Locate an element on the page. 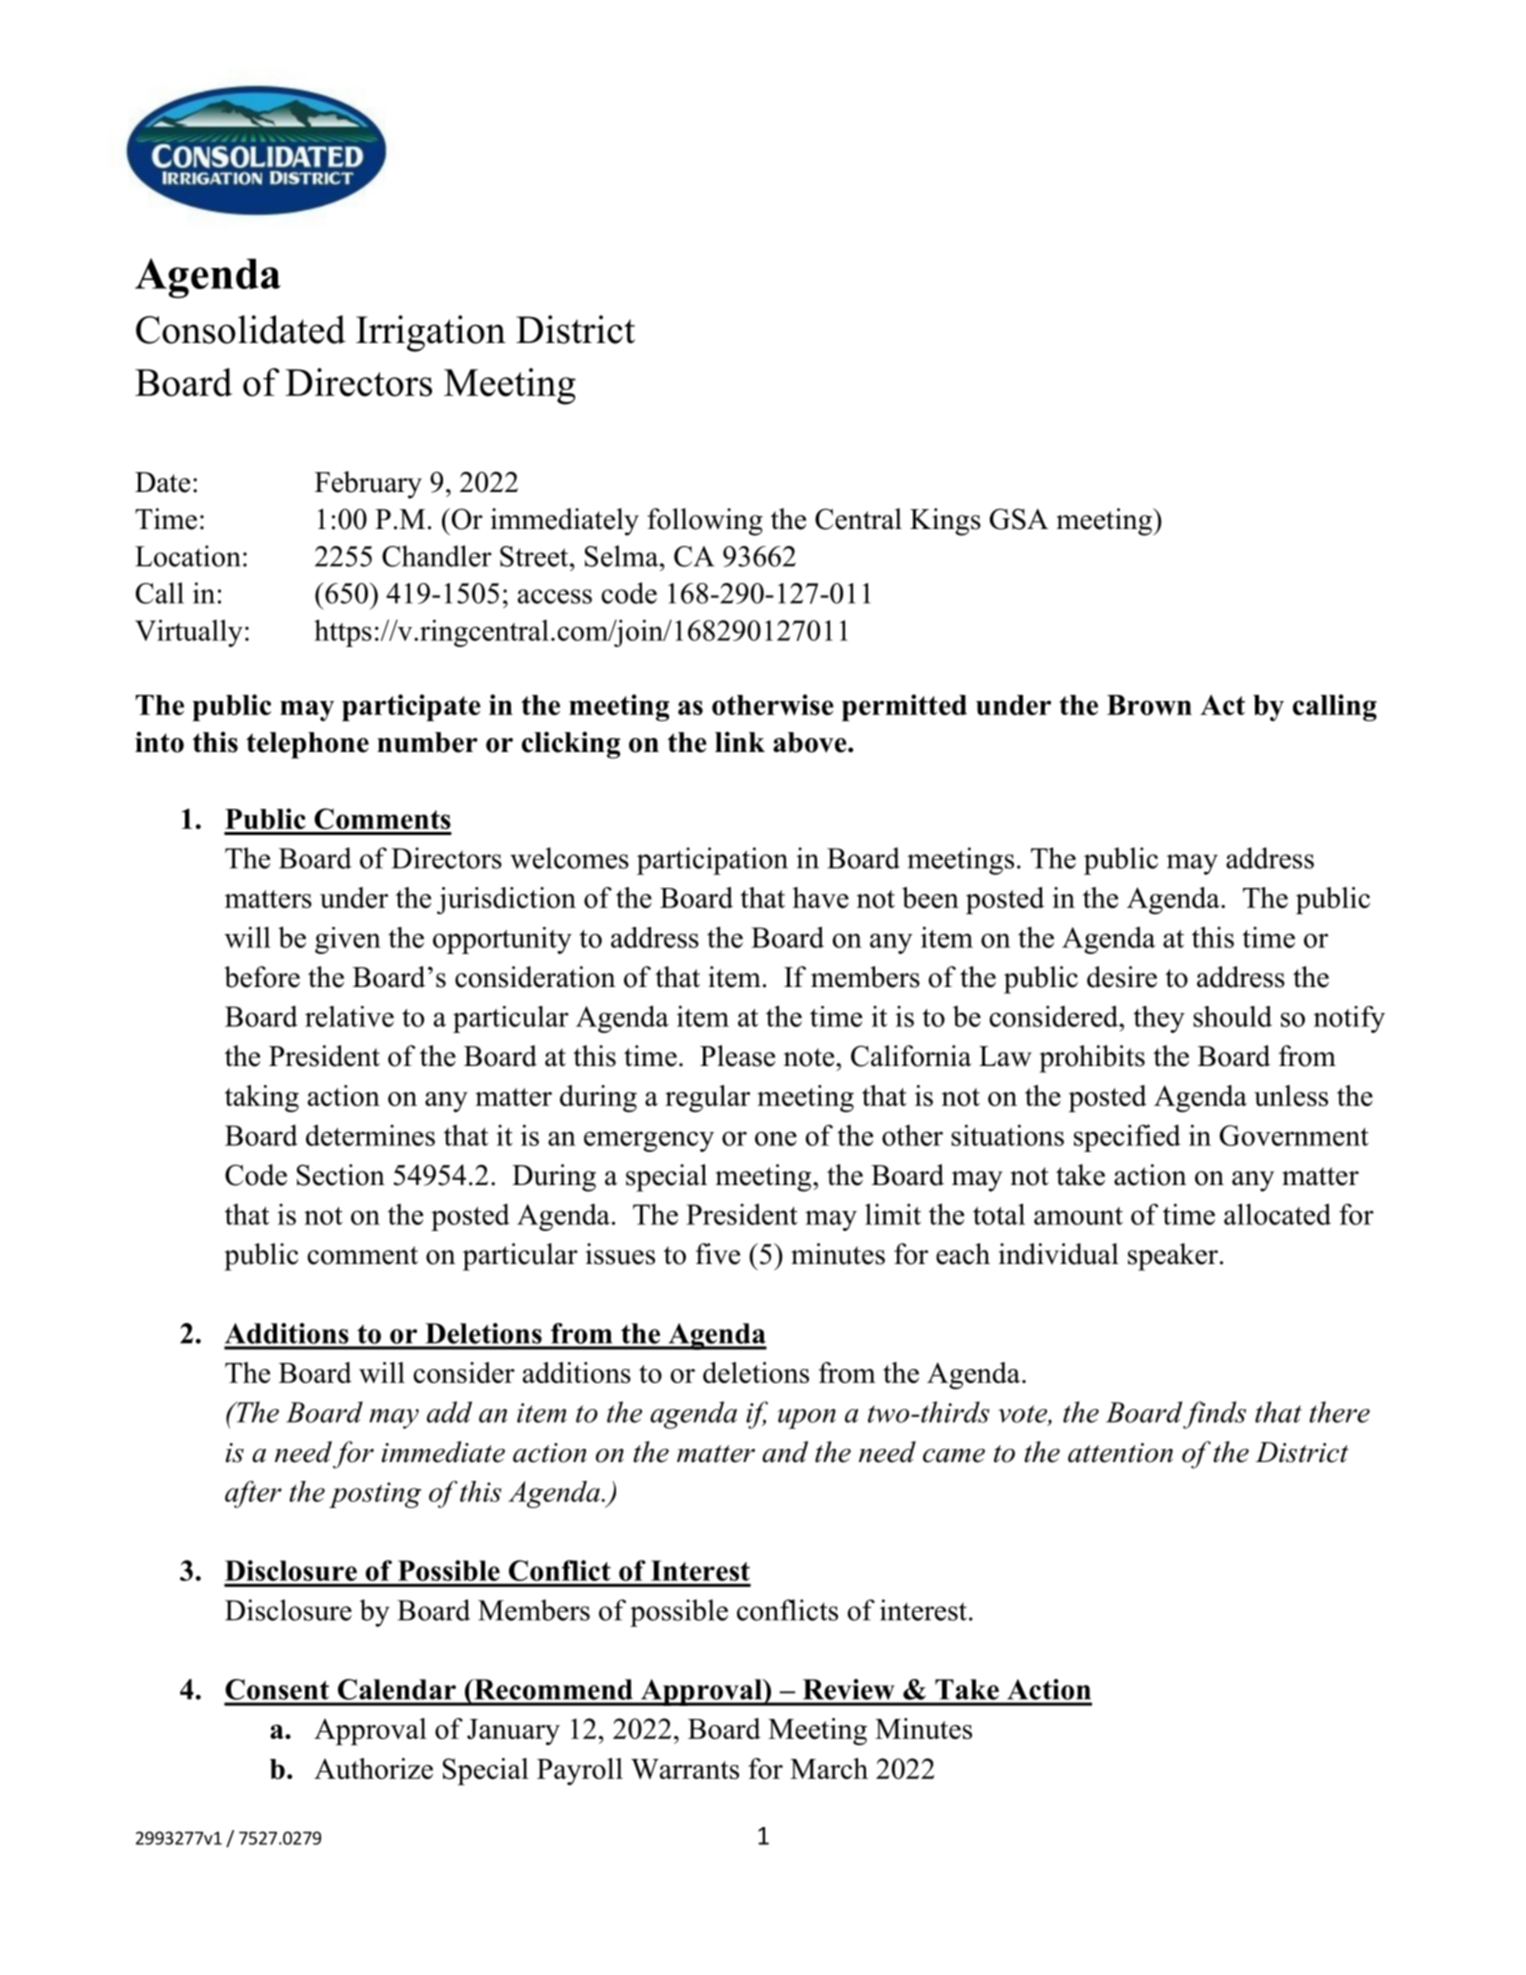 The image size is (1526, 1975). finds is located at coordinates (1214, 1415).
